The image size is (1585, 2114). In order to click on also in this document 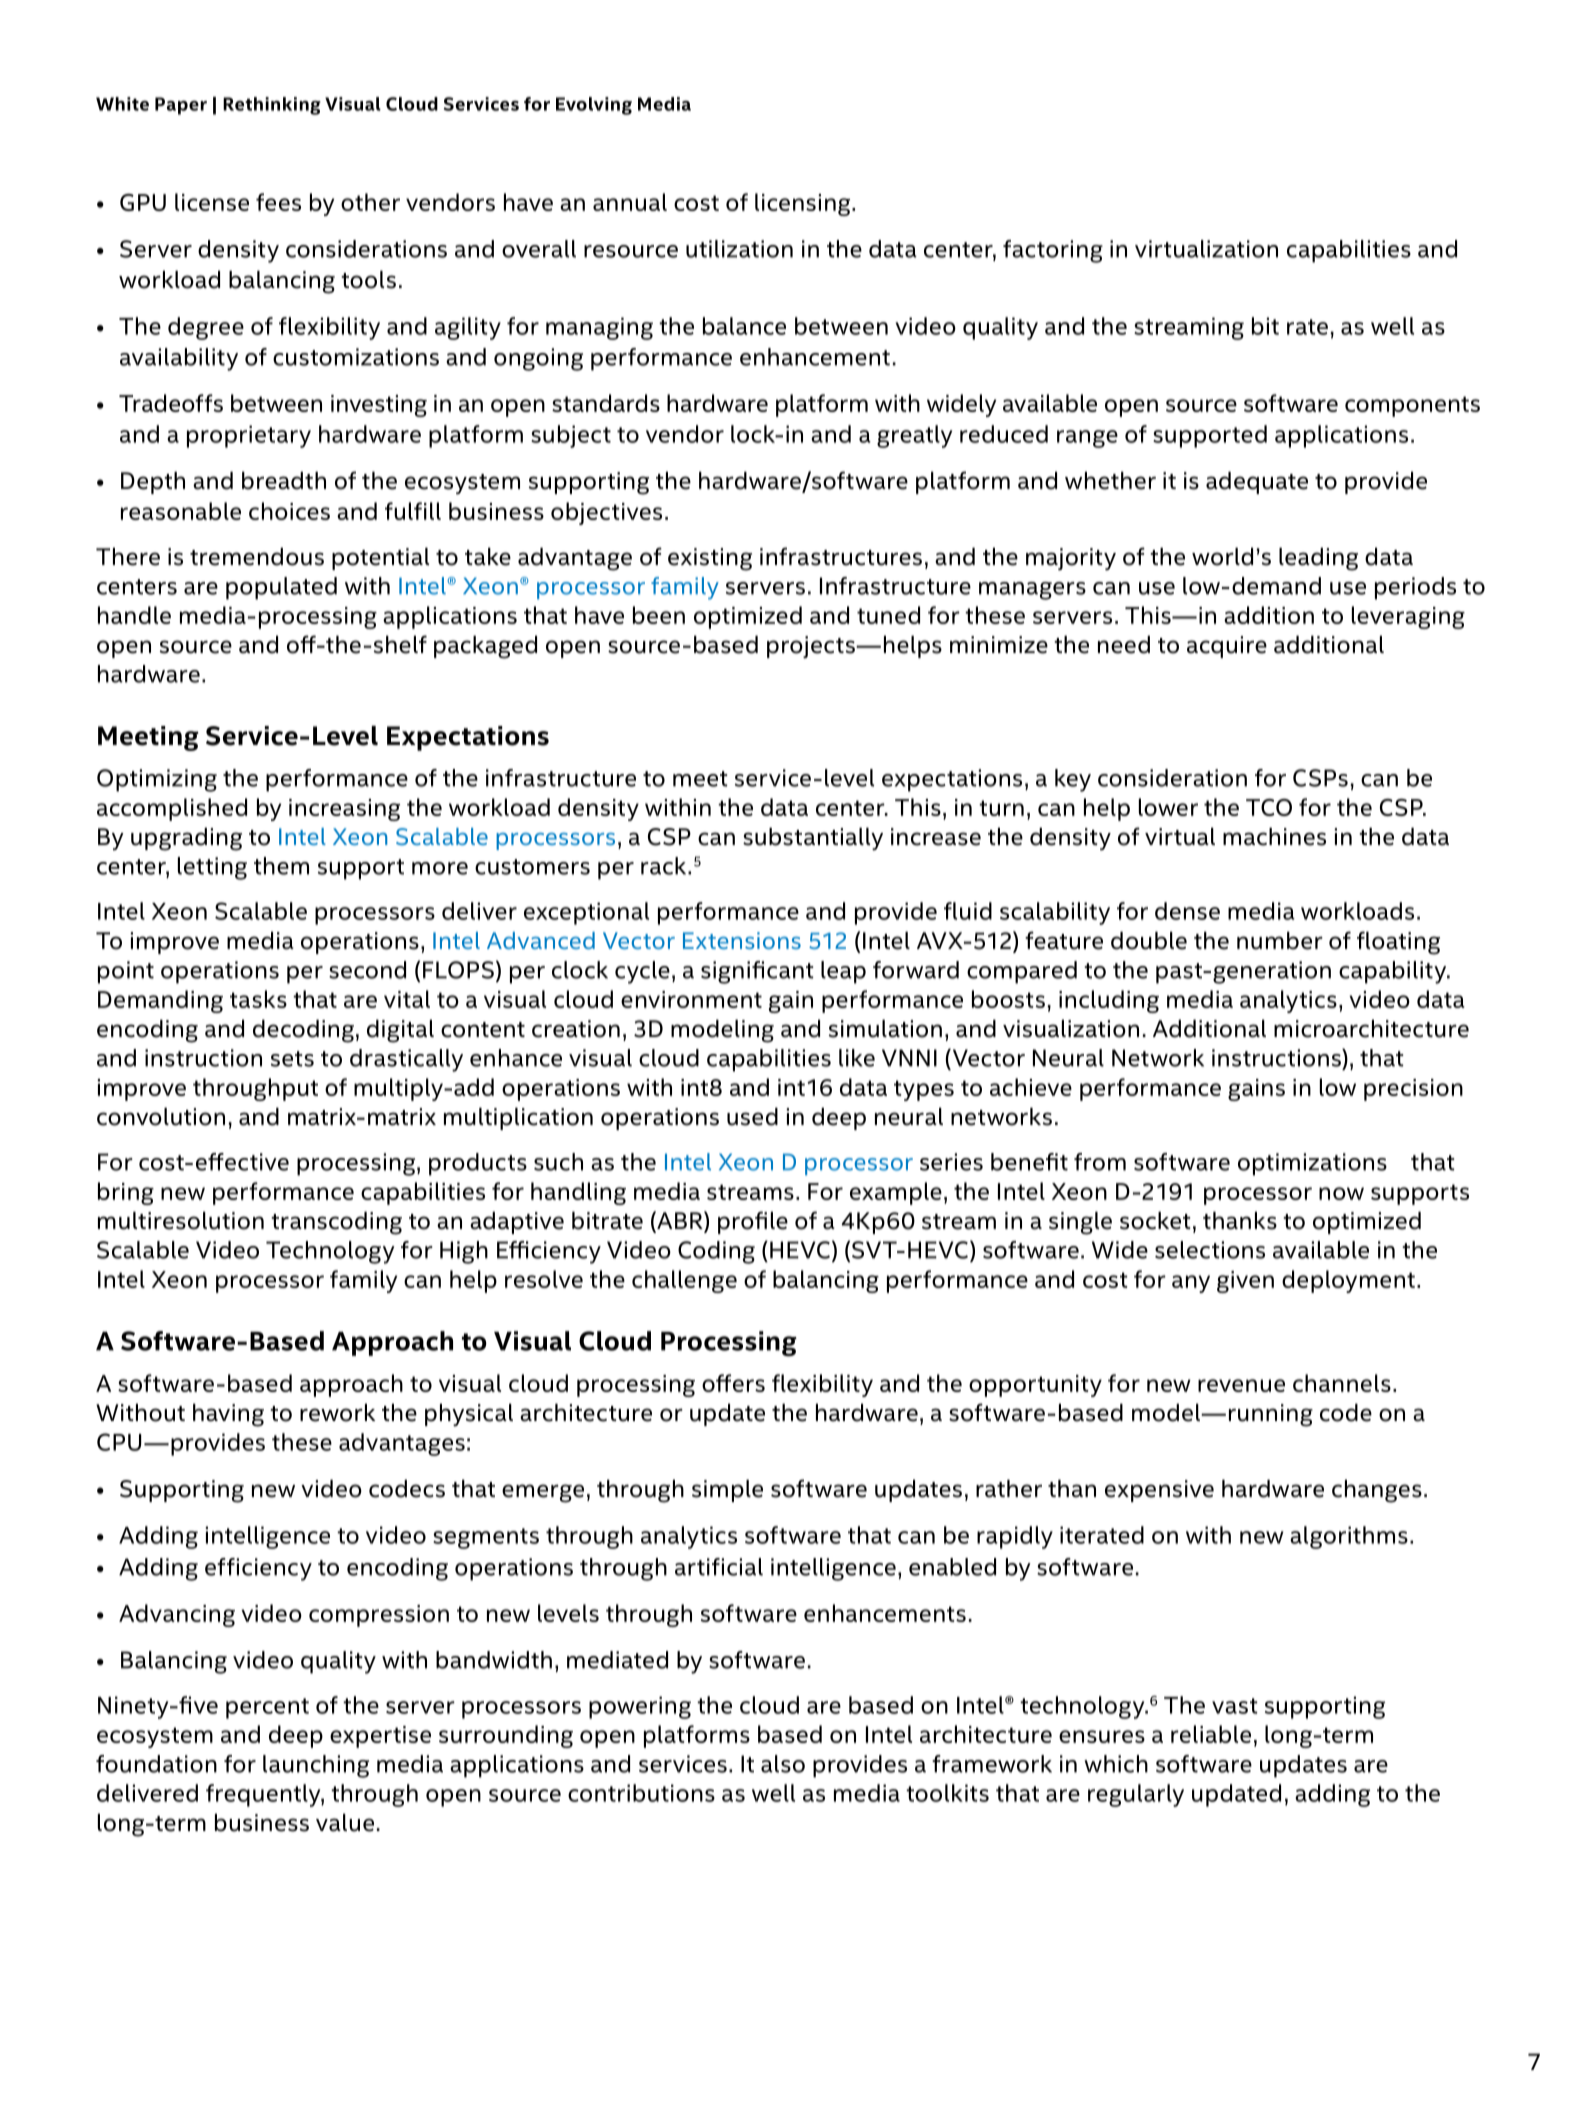, I will do `click(783, 1764)`.
